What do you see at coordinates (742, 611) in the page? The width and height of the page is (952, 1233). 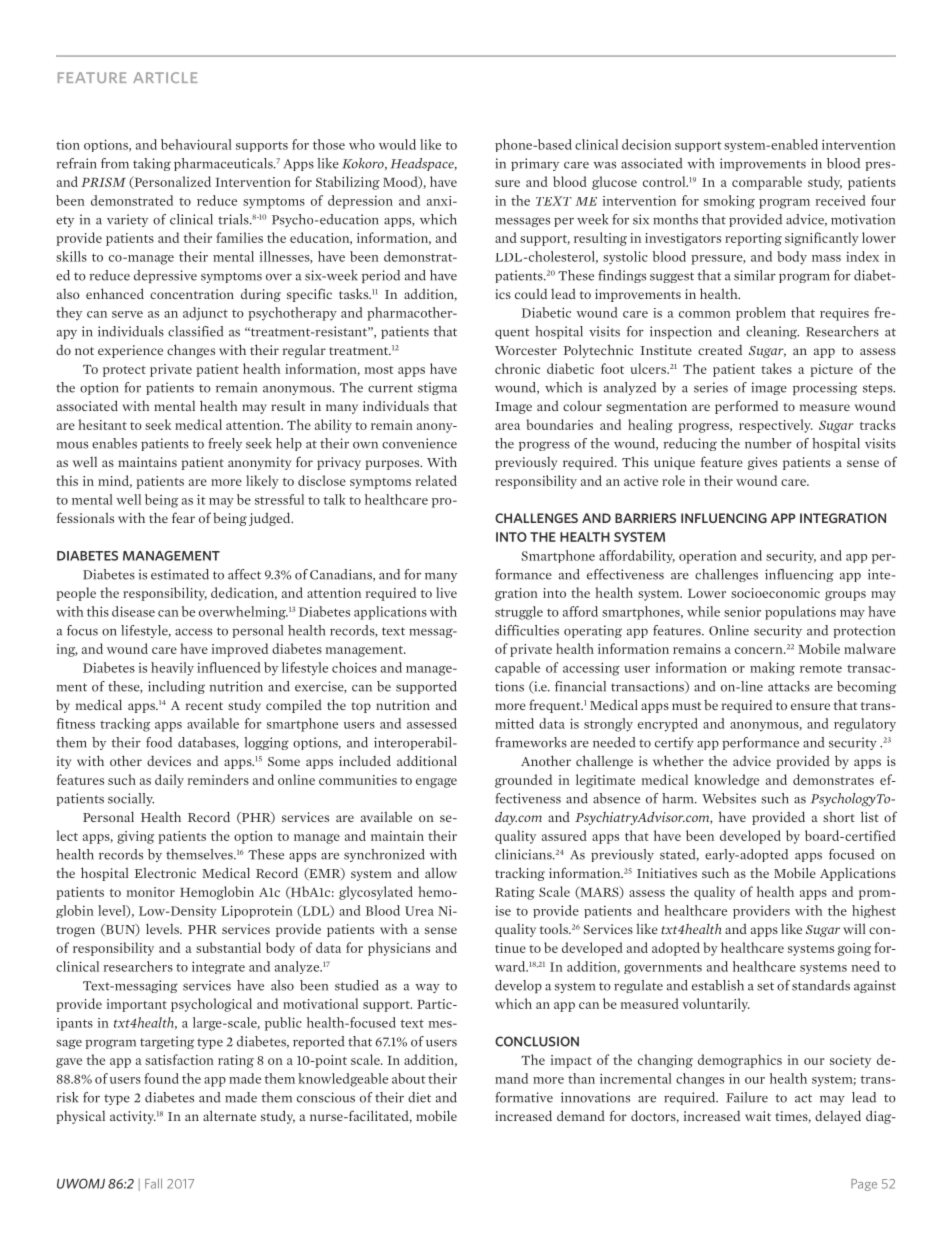 I see `senior` at bounding box center [742, 611].
